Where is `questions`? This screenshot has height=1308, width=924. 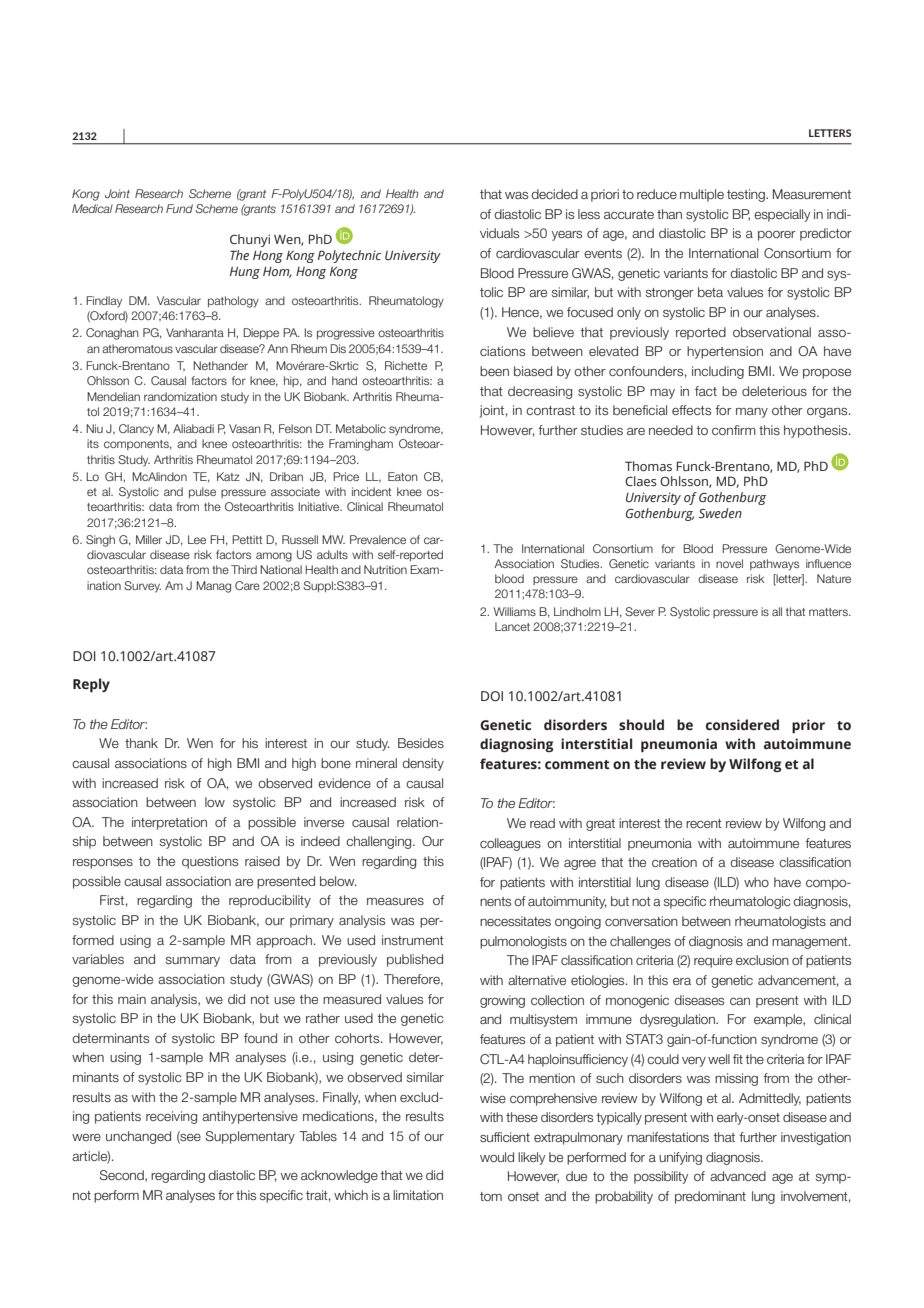 questions is located at coordinates (210, 862).
